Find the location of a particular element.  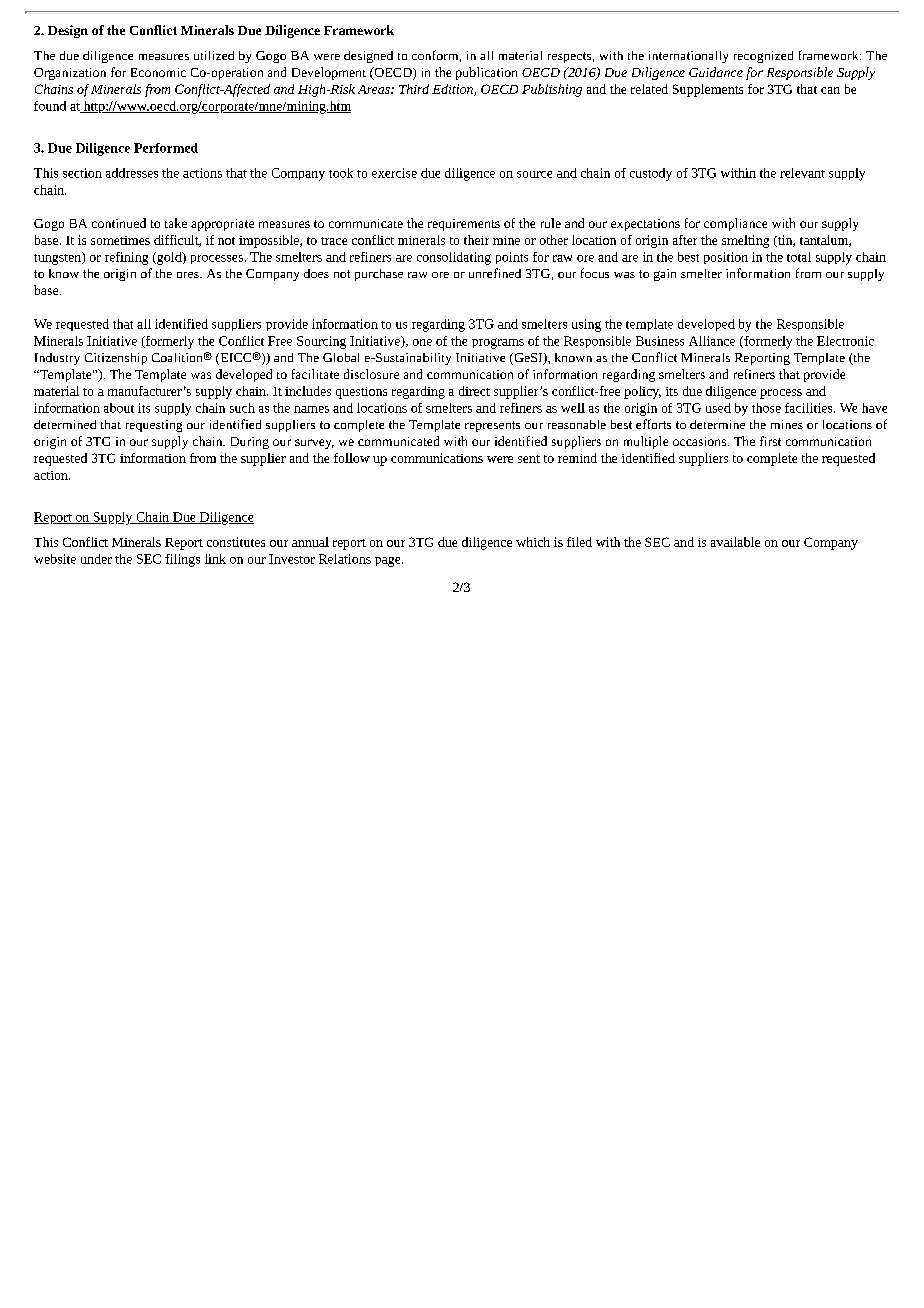

exercise is located at coordinates (394, 173).
